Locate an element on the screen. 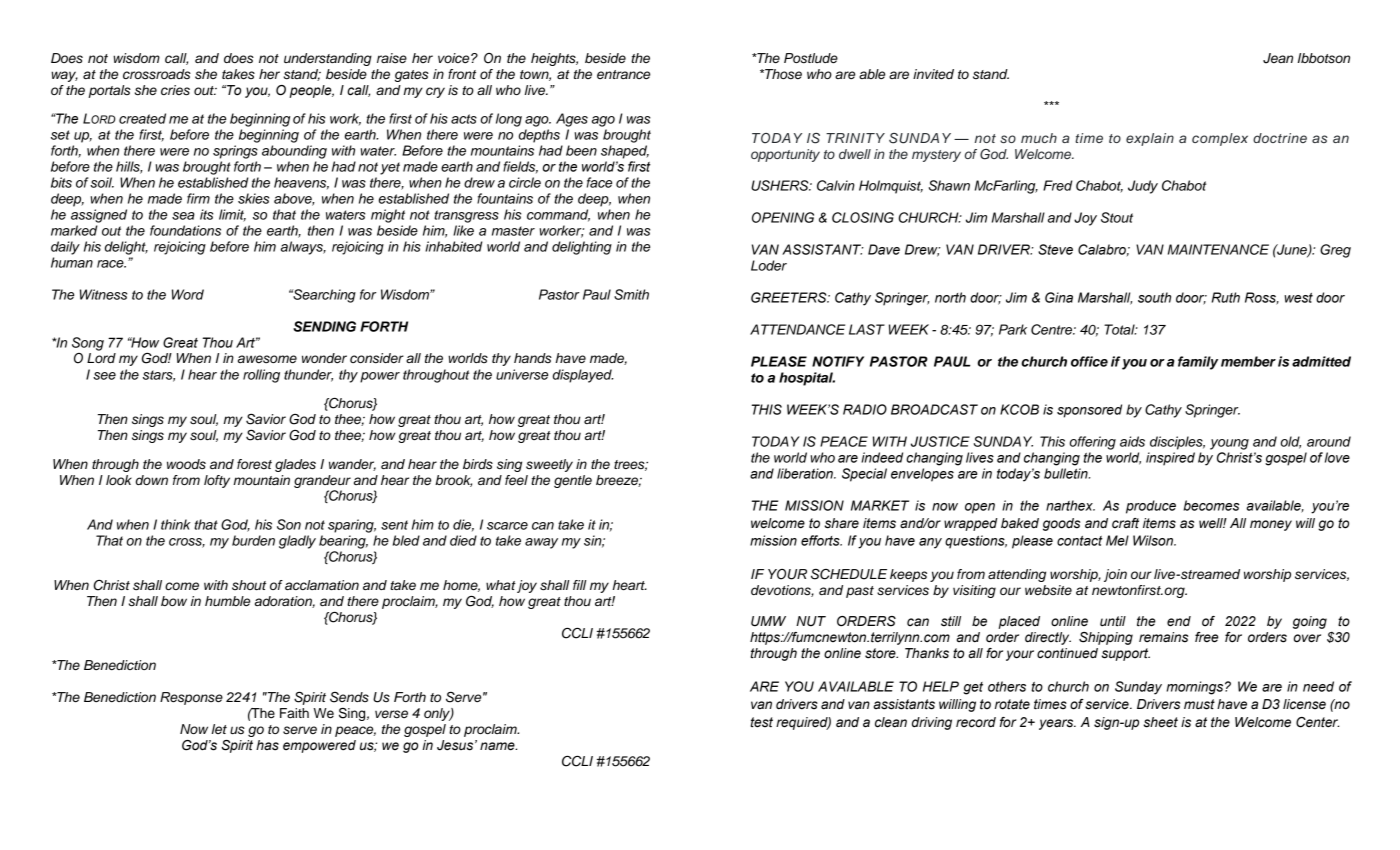 The width and height of the screenshot is (1400, 850). produce is located at coordinates (1151, 507).
